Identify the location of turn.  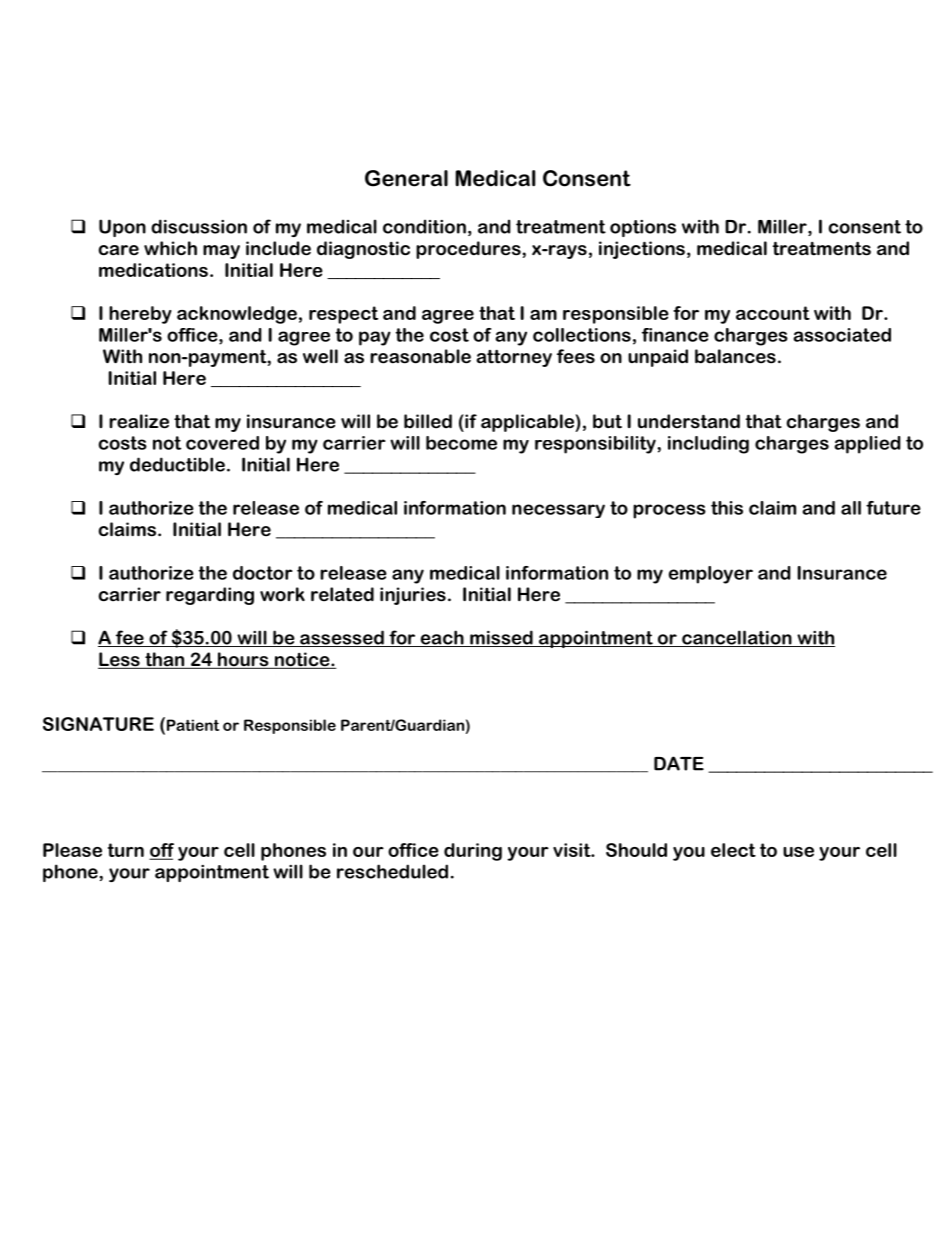
(126, 850).
